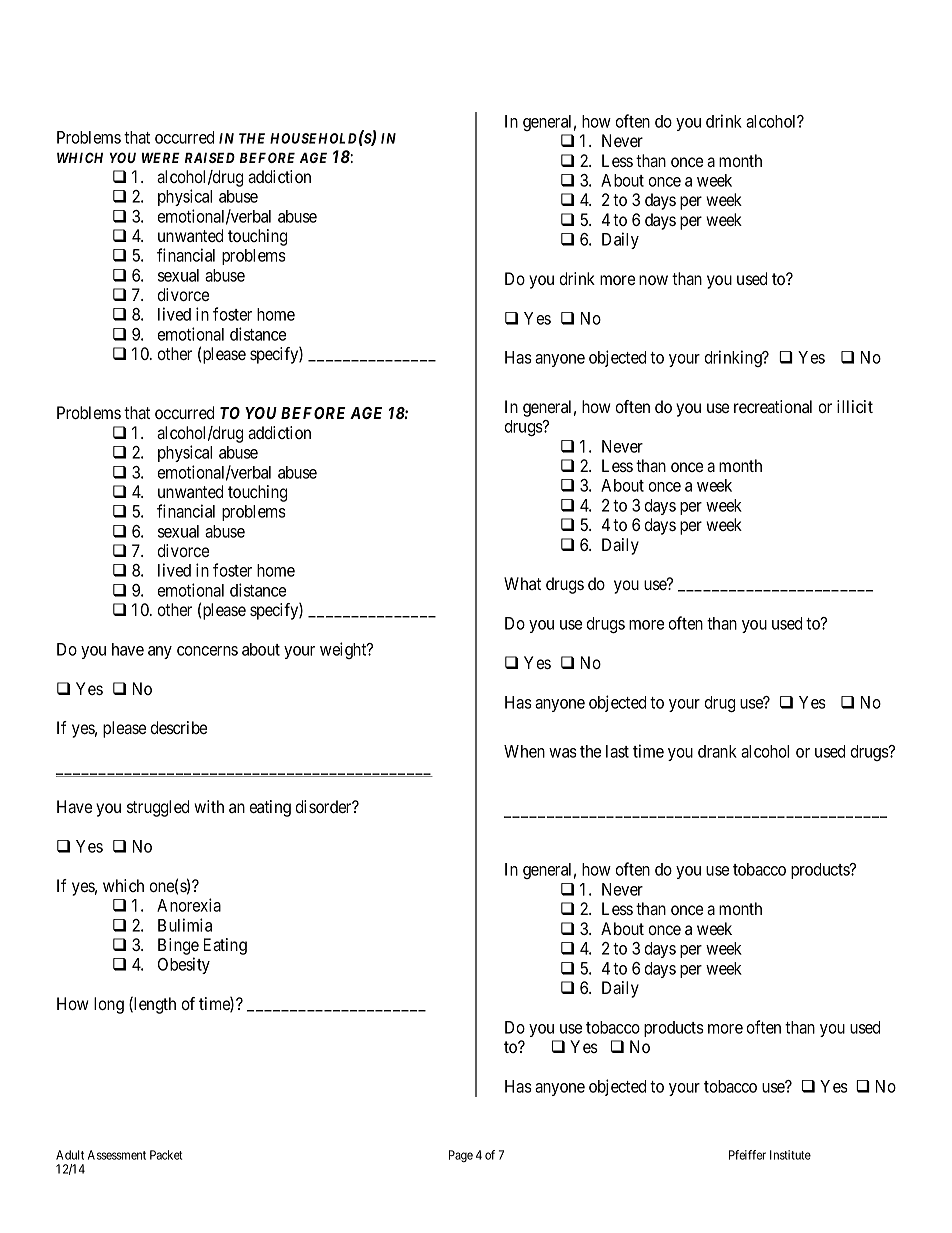 The width and height of the image is (952, 1233). I want to click on struggled, so click(158, 808).
